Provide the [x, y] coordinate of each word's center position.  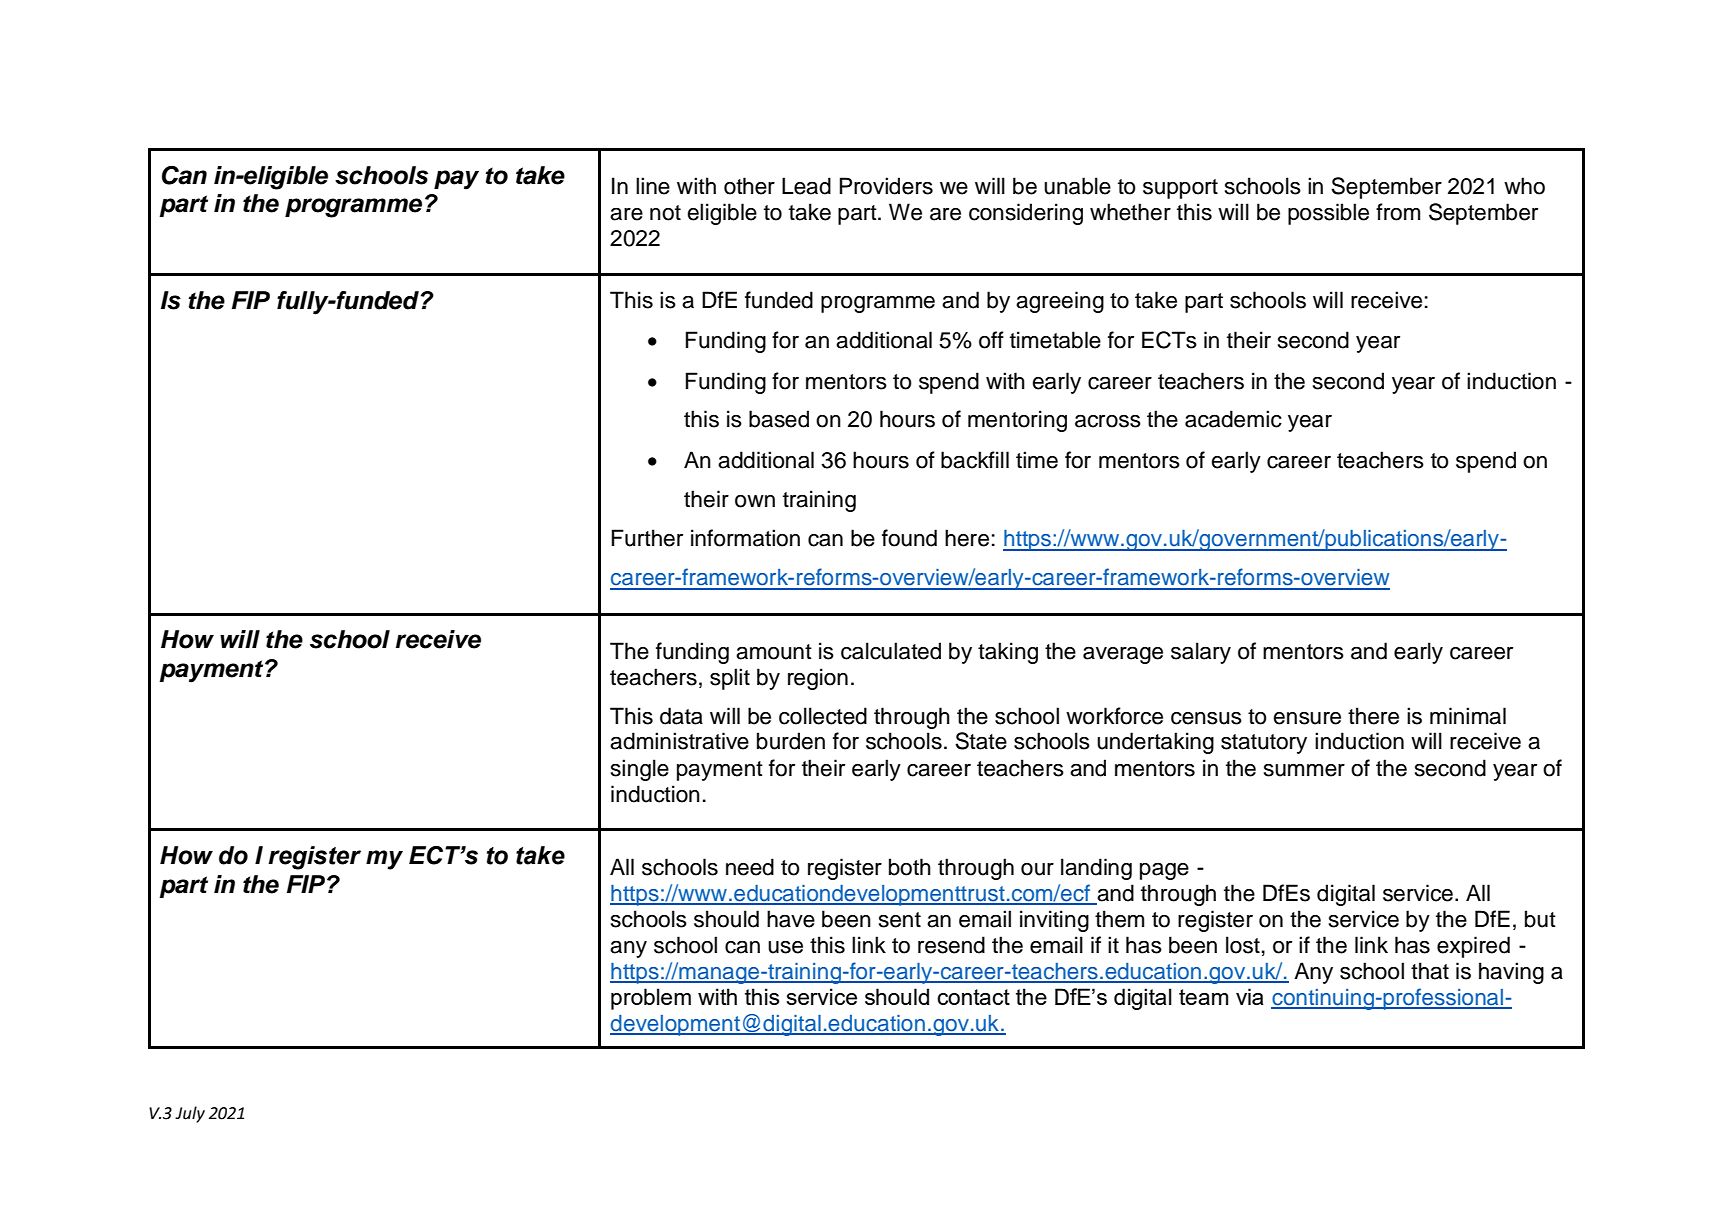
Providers [886, 186]
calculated [891, 651]
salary [1201, 653]
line [653, 186]
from [1398, 212]
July [190, 1114]
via [1250, 996]
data [681, 716]
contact [973, 997]
